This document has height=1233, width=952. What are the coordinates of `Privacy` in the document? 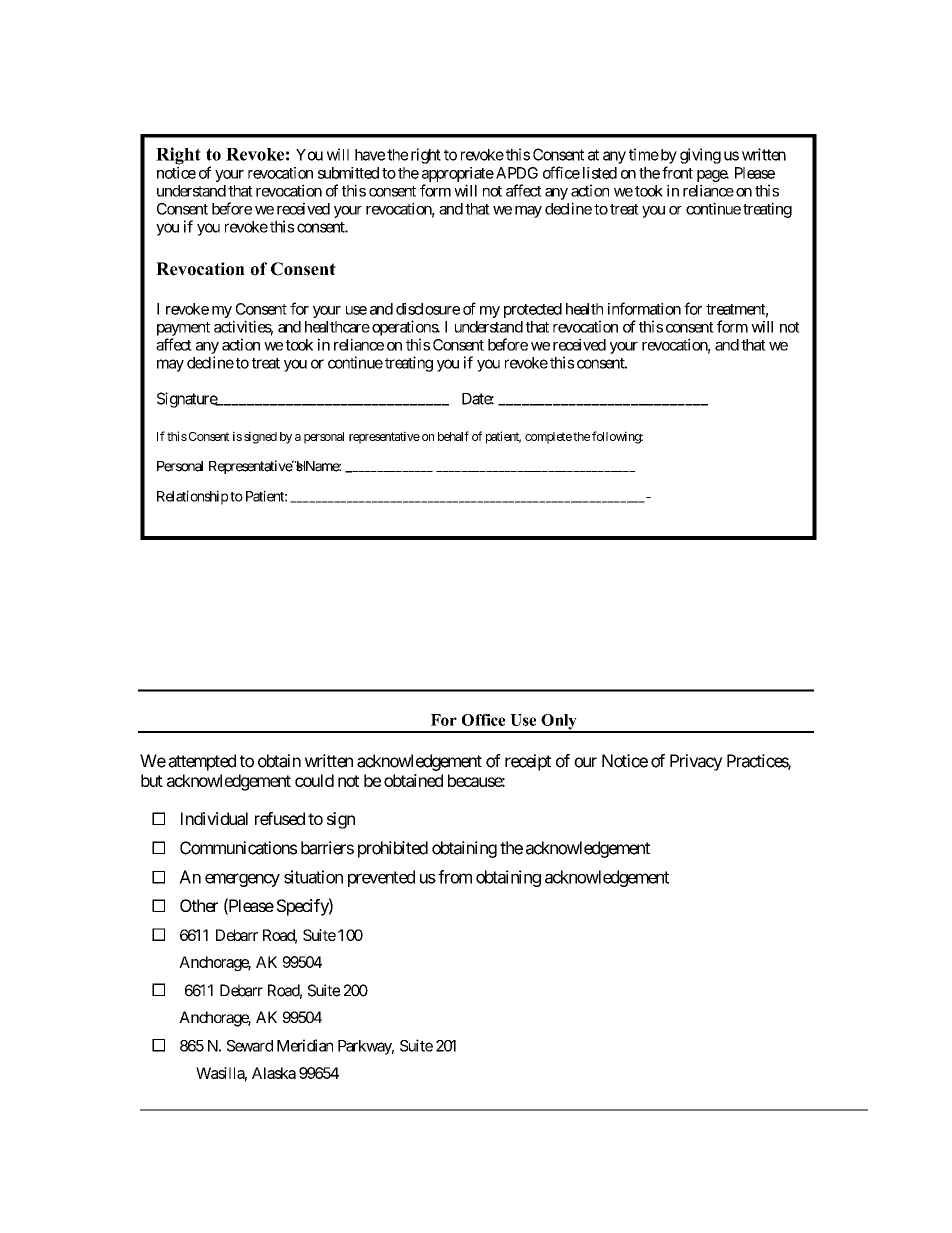 It's located at (696, 762).
